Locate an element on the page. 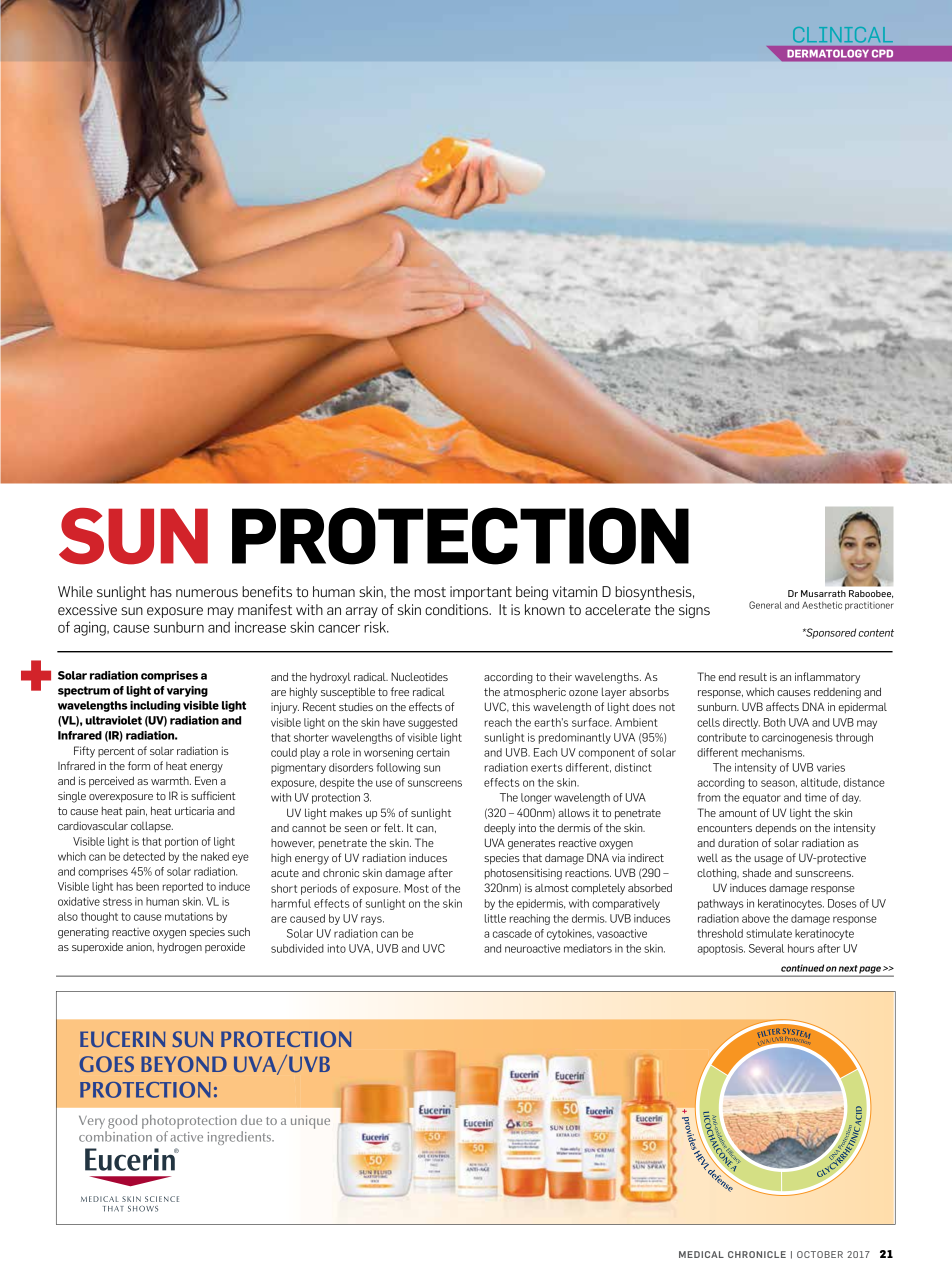 The height and width of the page is (1283, 952). While is located at coordinates (75, 591).
